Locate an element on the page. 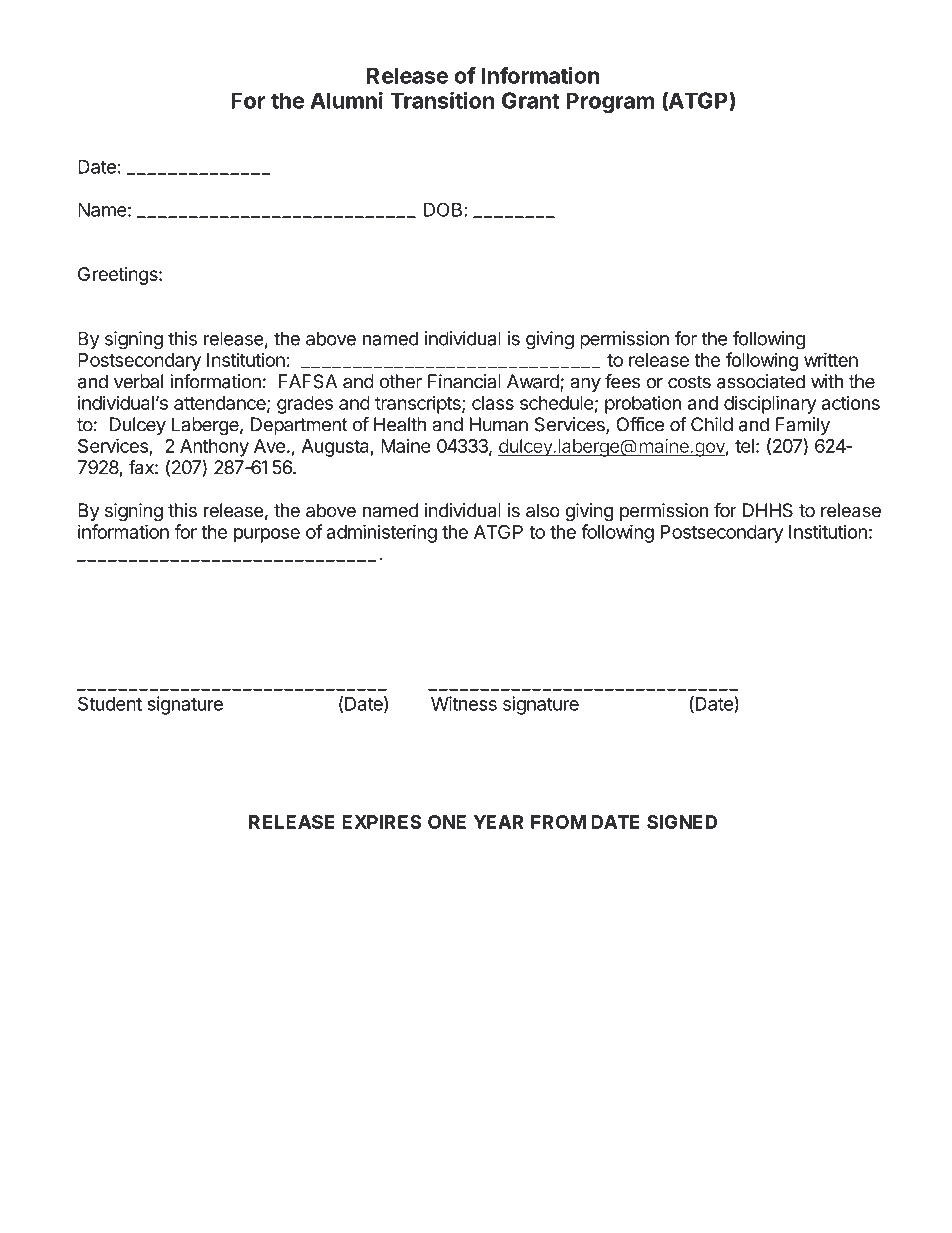  purpose is located at coordinates (267, 535).
